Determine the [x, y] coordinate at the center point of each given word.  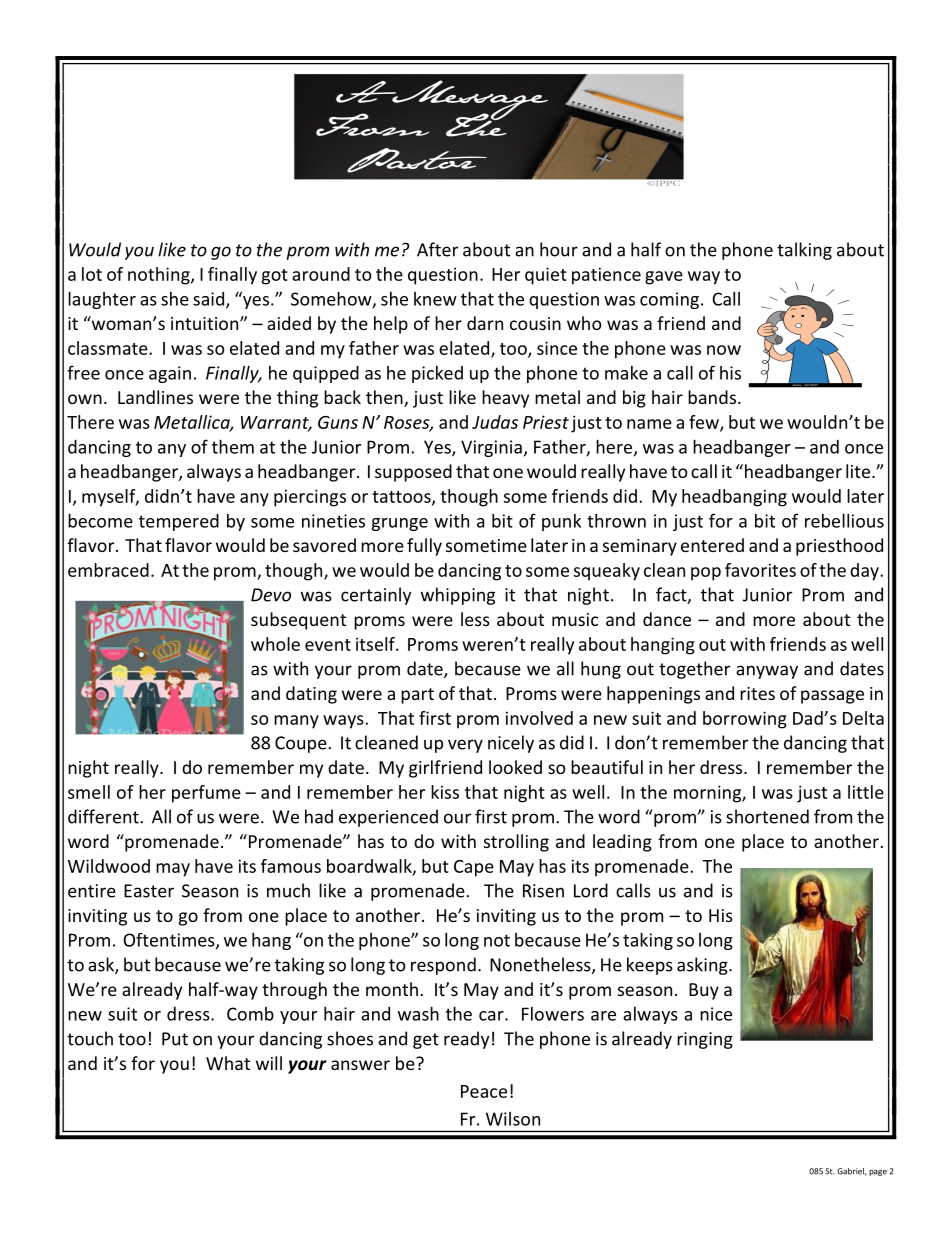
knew [435, 299]
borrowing [745, 720]
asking [703, 966]
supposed [413, 473]
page [878, 1173]
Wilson [513, 1119]
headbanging [734, 498]
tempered [179, 522]
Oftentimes [170, 941]
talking [804, 251]
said [210, 300]
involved [539, 718]
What [228, 1063]
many [296, 722]
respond [443, 966]
